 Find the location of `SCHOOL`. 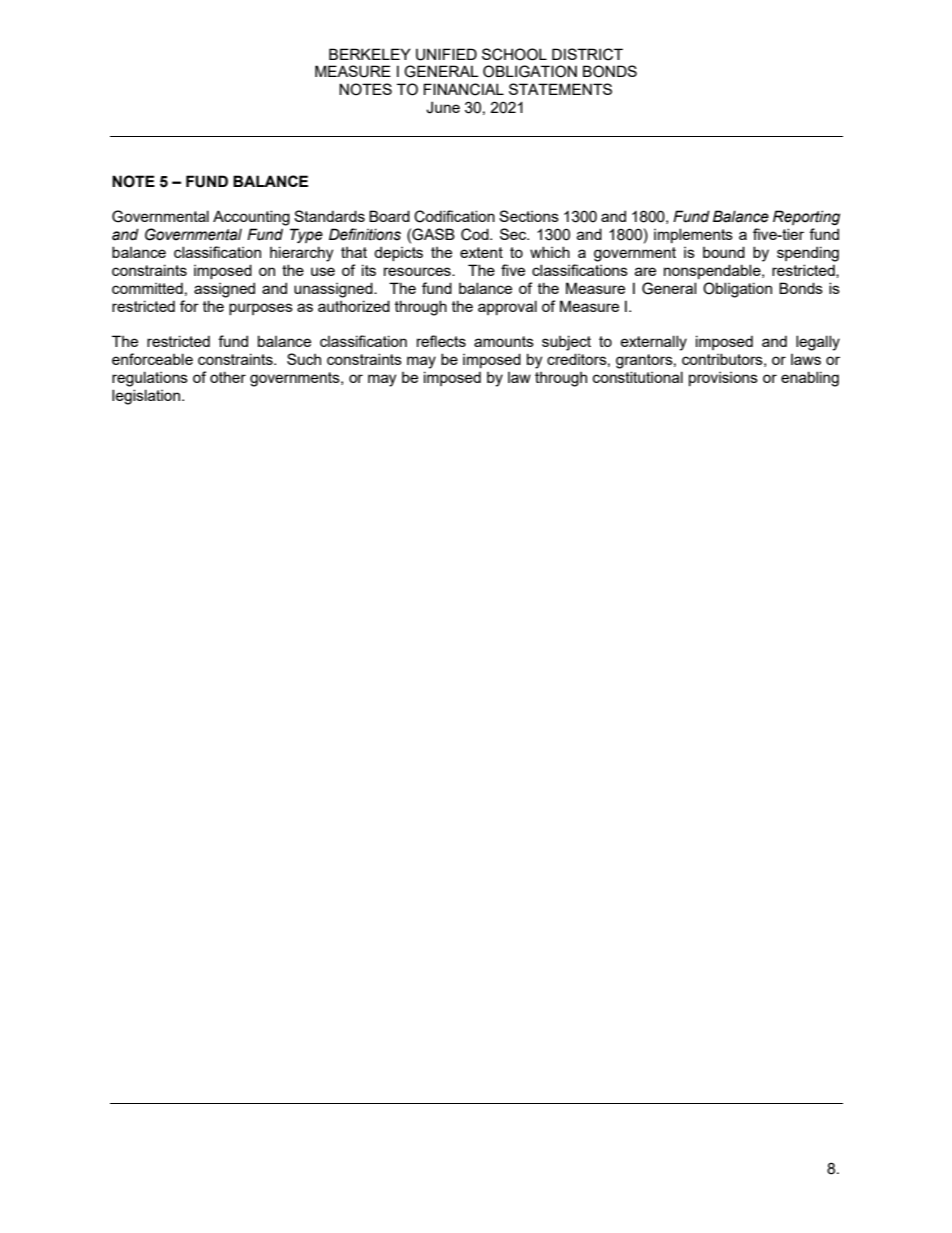

SCHOOL is located at coordinates (514, 54).
